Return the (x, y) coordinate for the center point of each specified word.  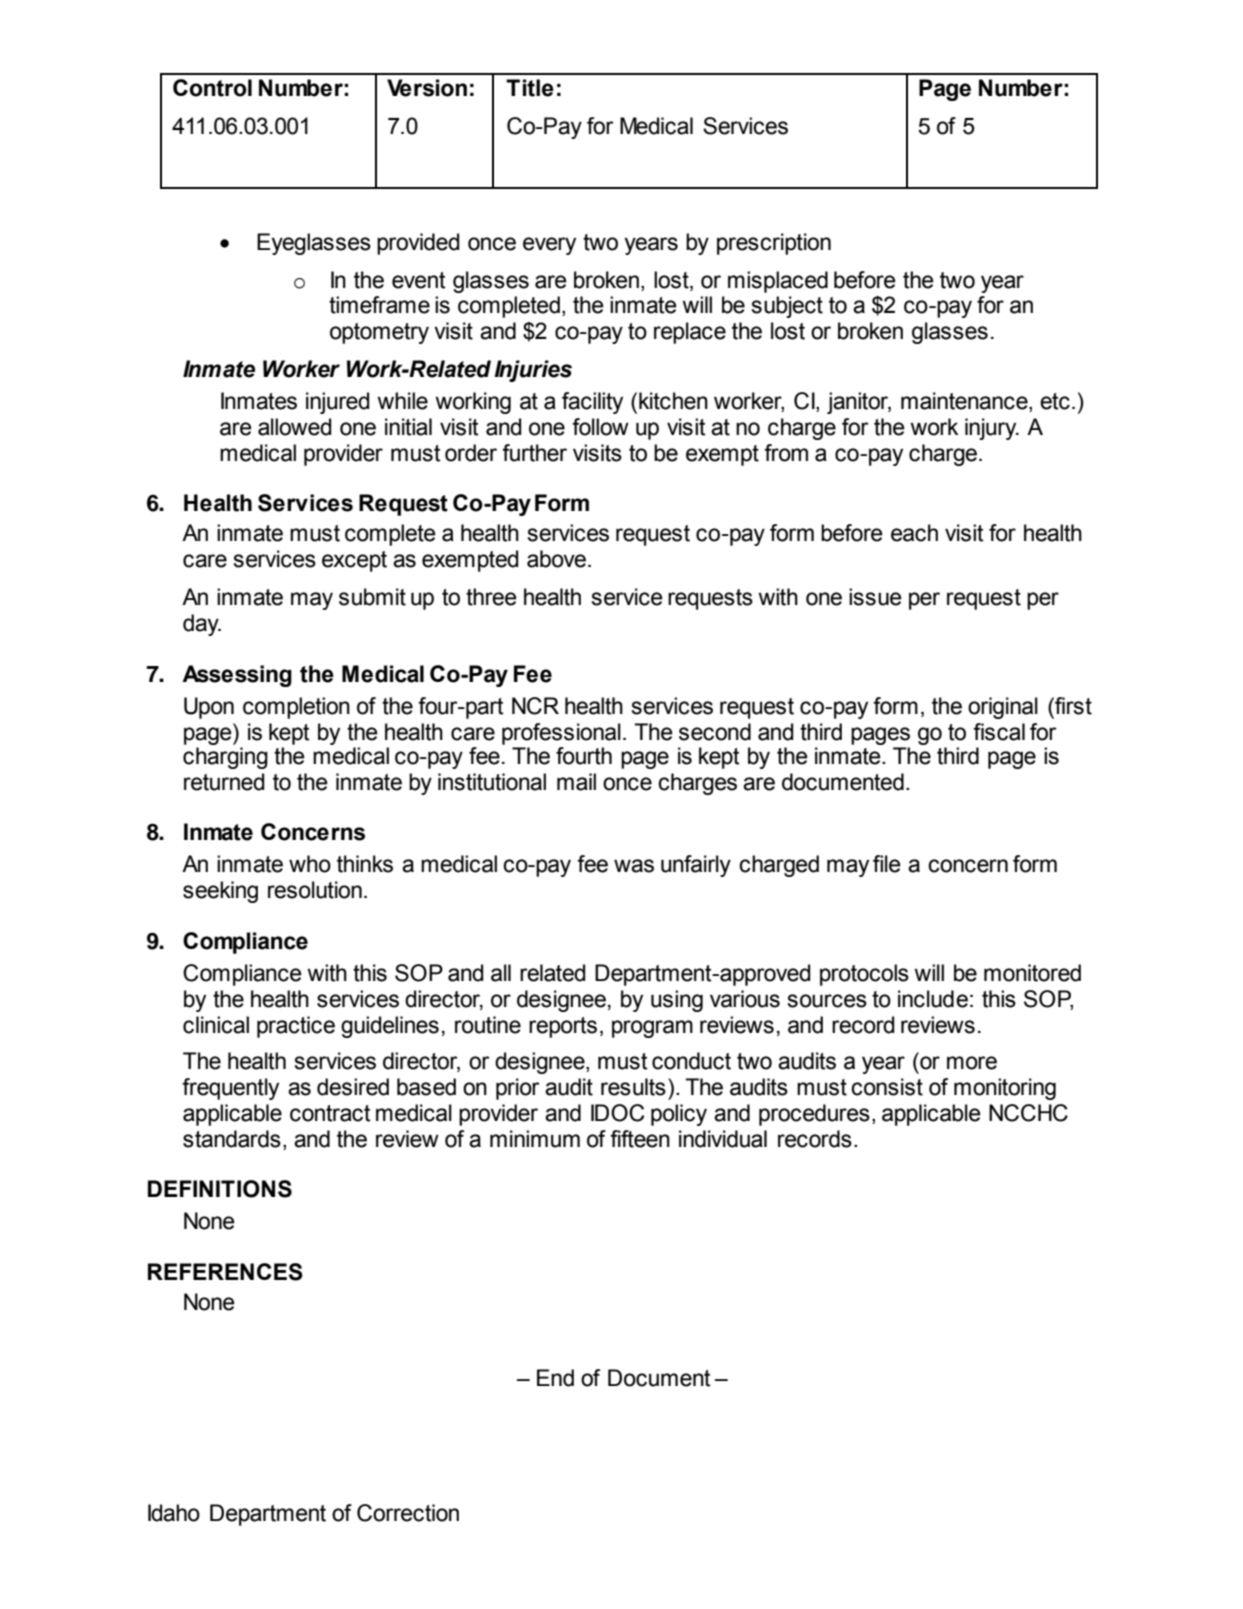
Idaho (174, 1513)
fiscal (999, 732)
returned (224, 782)
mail (576, 782)
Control (212, 88)
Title (530, 88)
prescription (774, 244)
